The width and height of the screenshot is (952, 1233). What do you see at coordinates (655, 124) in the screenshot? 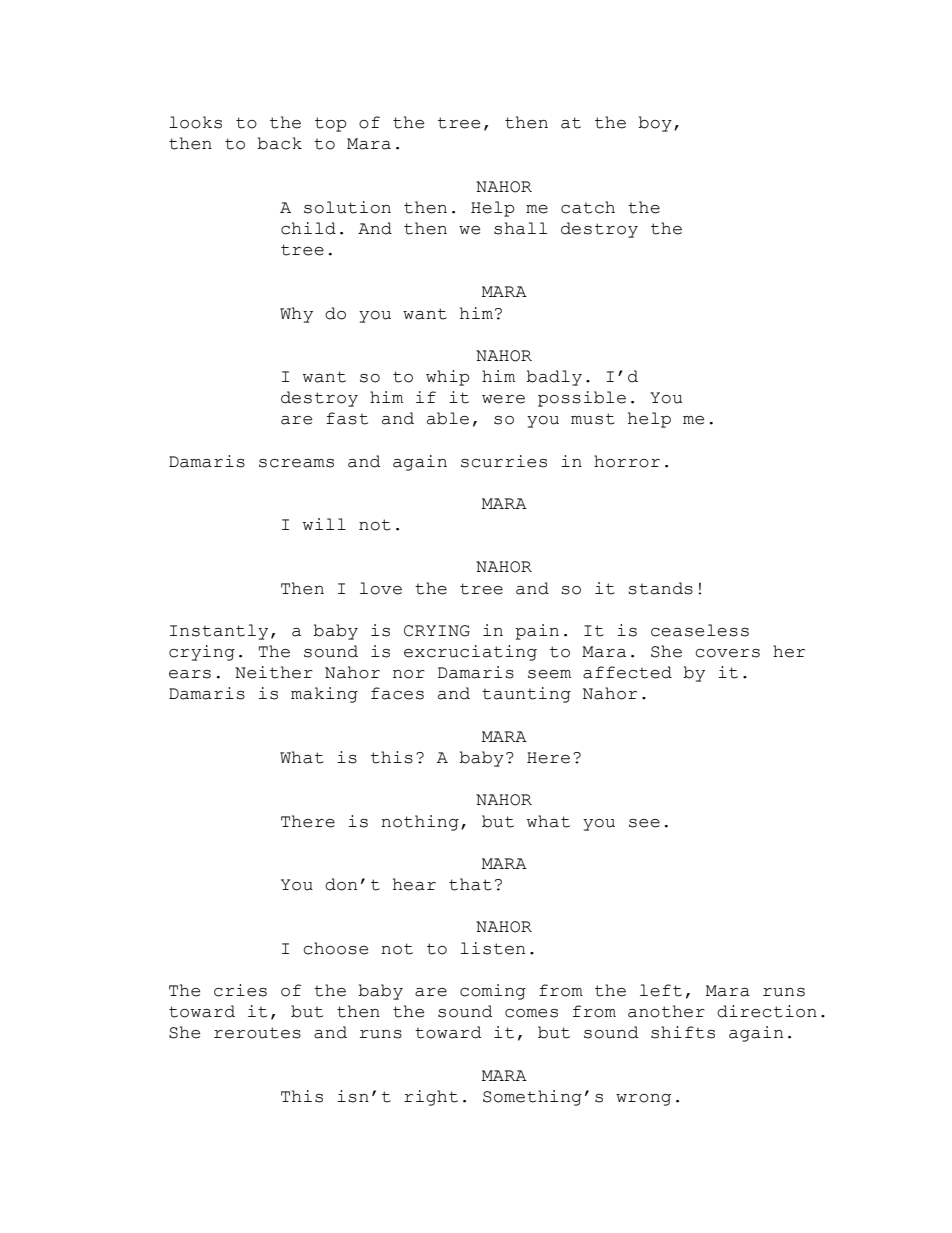
I see `boy` at bounding box center [655, 124].
